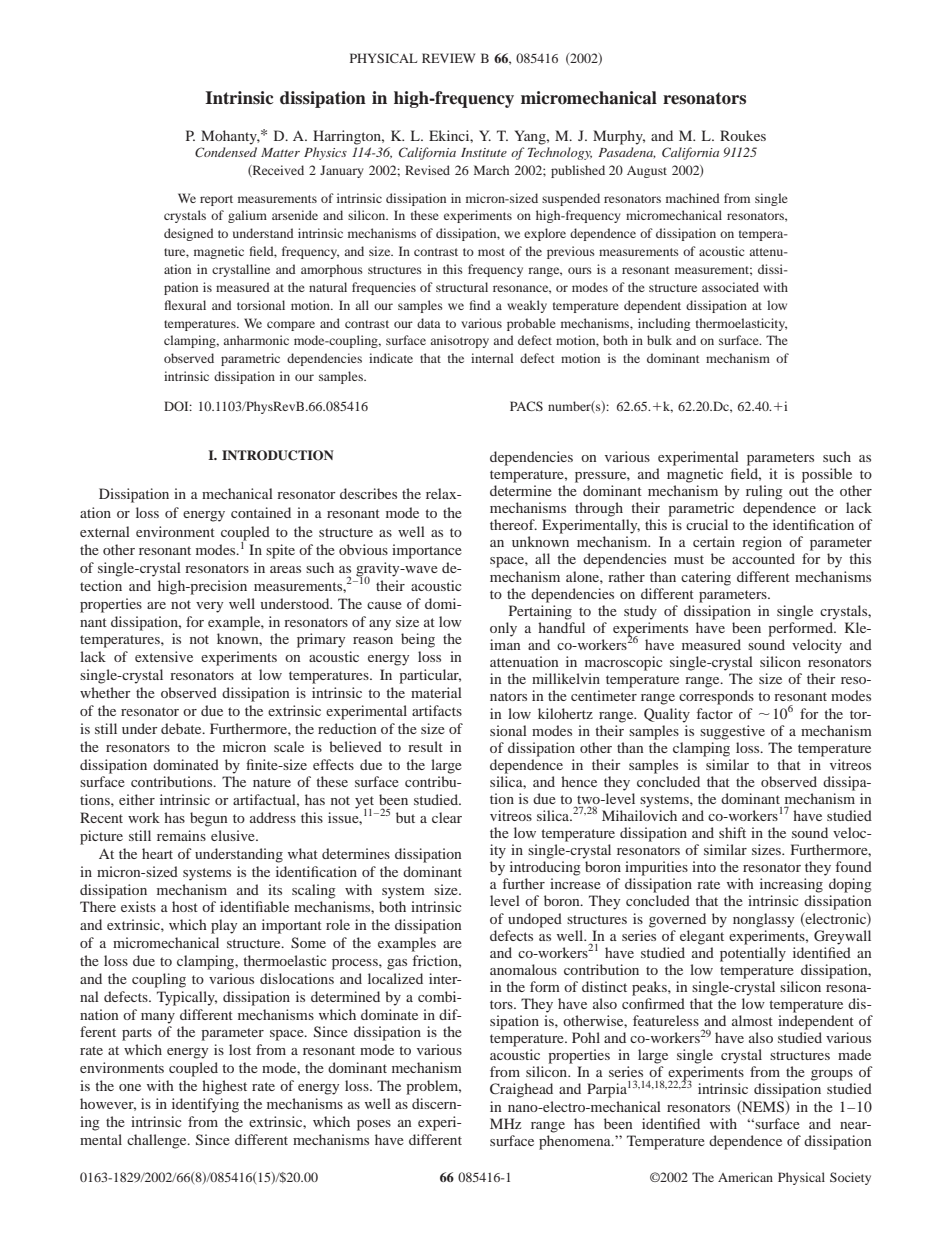 The image size is (952, 1233). What do you see at coordinates (185, 906) in the page?
I see `host` at bounding box center [185, 906].
